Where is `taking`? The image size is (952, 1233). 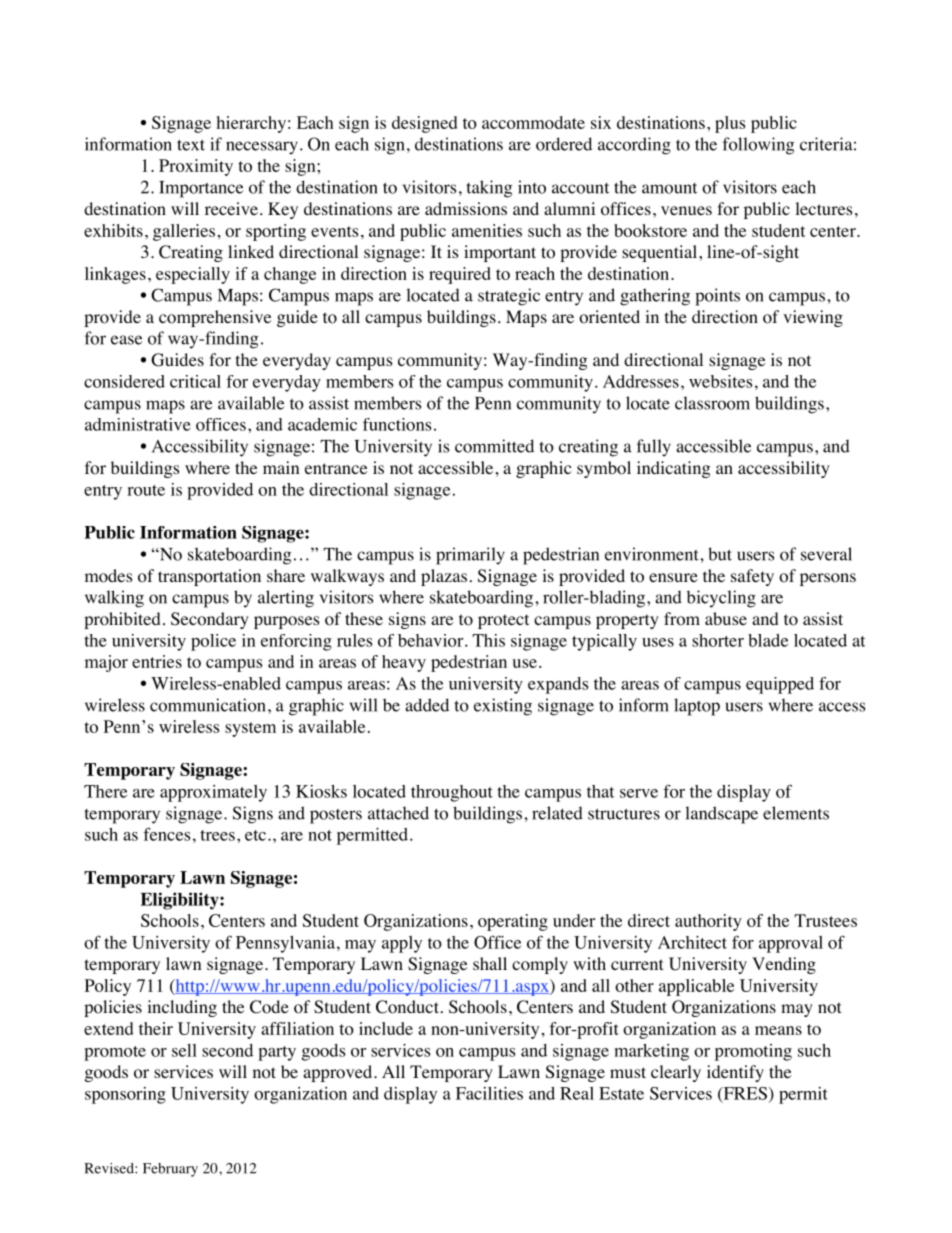 taking is located at coordinates (489, 189).
